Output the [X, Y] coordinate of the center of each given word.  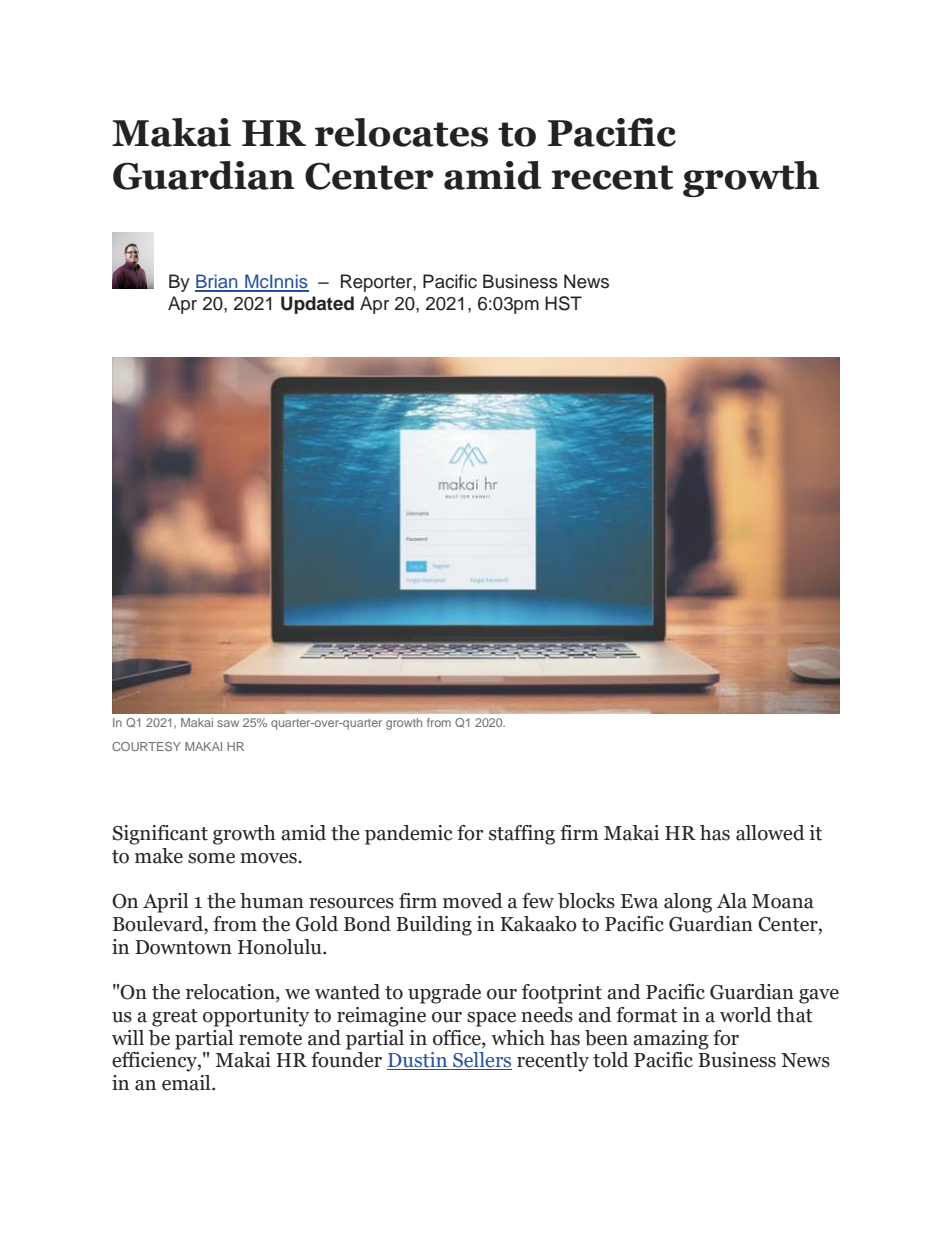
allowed [770, 833]
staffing [522, 835]
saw [228, 723]
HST [563, 303]
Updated [317, 305]
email [187, 1083]
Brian [217, 282]
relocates [401, 132]
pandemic [408, 835]
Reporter [377, 283]
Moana [783, 901]
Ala [732, 901]
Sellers [481, 1061]
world [746, 1015]
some [211, 858]
